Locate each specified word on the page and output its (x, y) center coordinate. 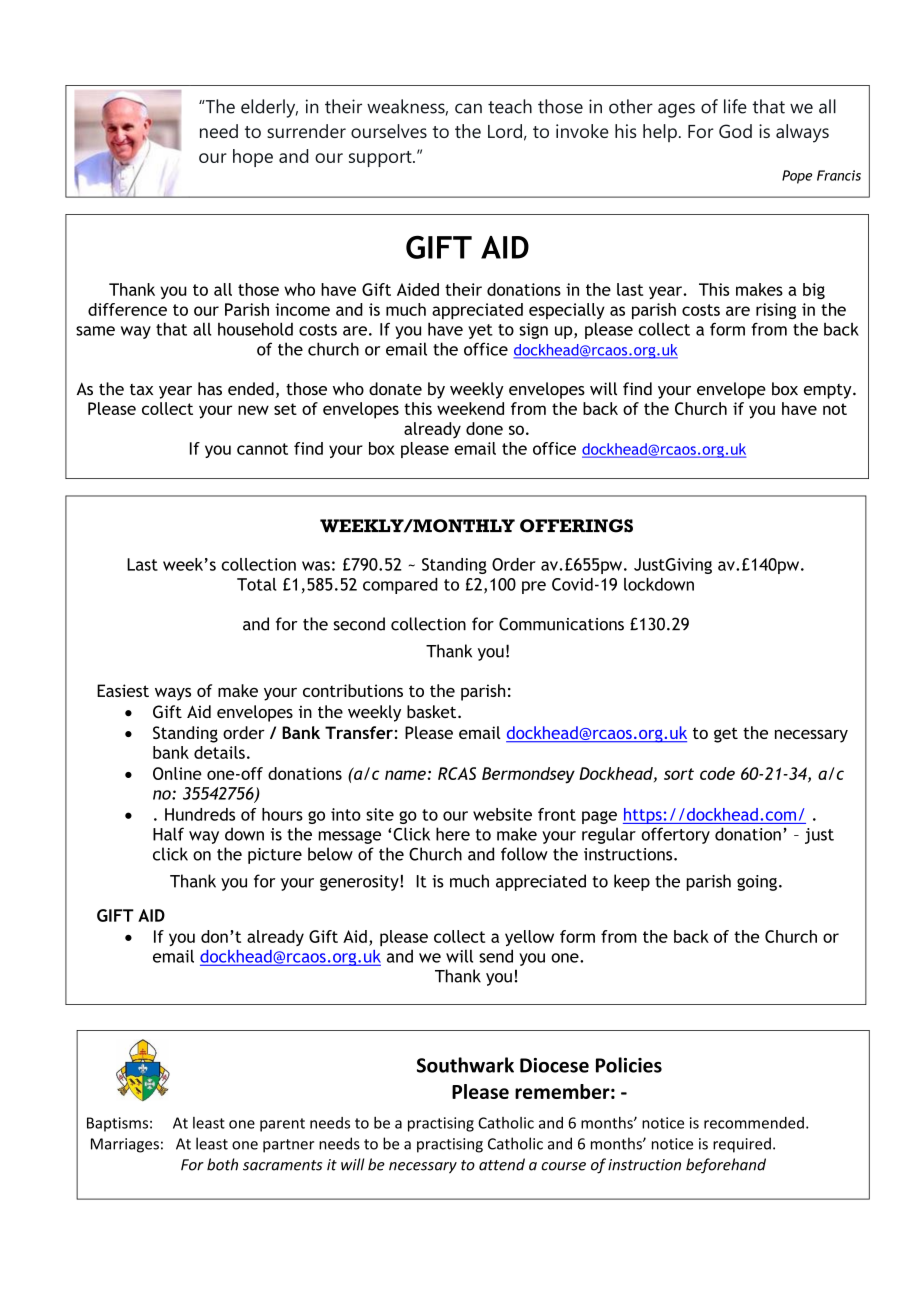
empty (829, 391)
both (222, 1164)
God (735, 131)
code (717, 773)
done (484, 428)
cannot (262, 449)
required (742, 1145)
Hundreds (200, 814)
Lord (505, 131)
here (453, 834)
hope (253, 158)
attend (502, 1164)
